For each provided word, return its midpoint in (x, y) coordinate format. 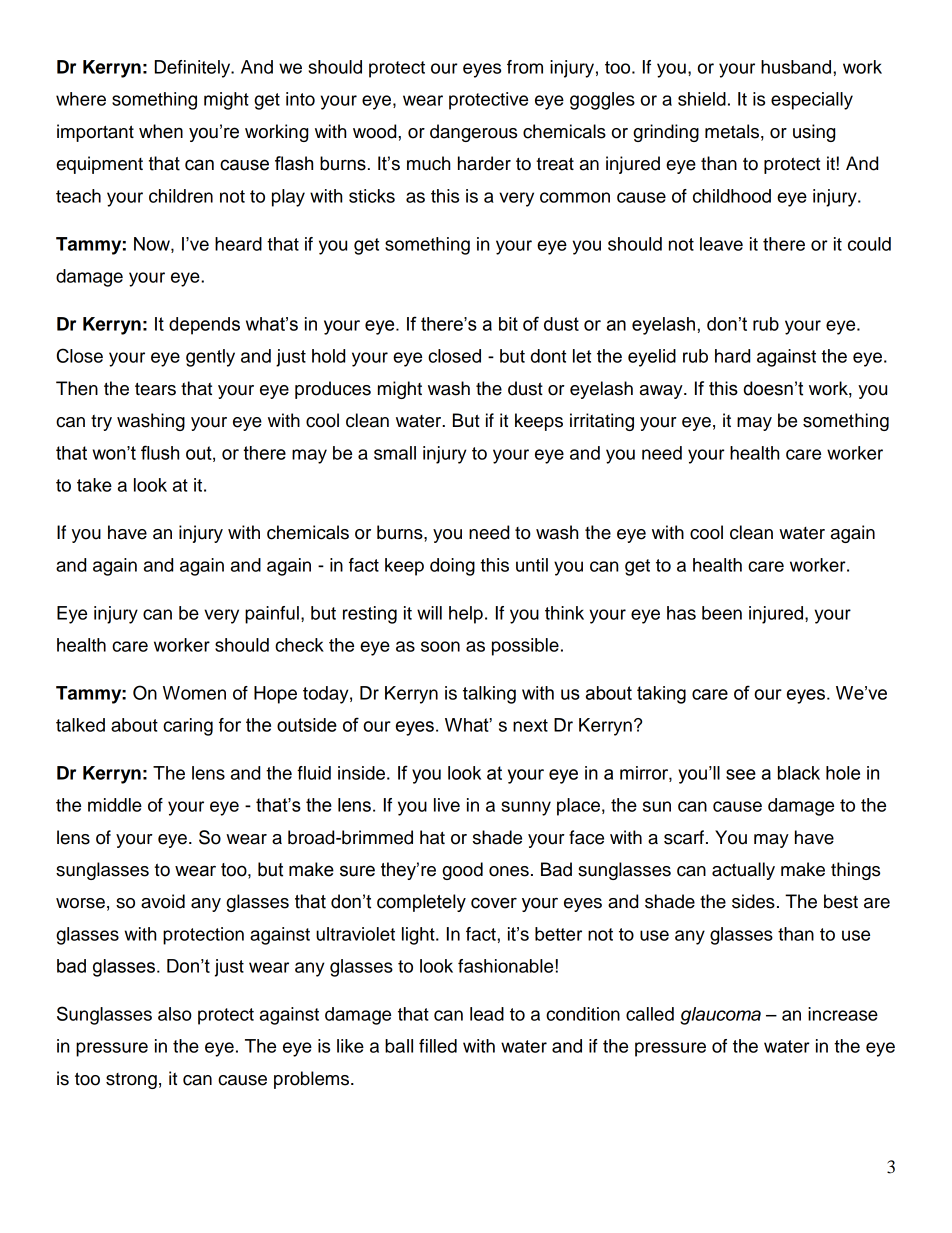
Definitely (194, 69)
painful (272, 615)
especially (812, 101)
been (722, 613)
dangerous (473, 133)
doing (452, 567)
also (175, 1014)
